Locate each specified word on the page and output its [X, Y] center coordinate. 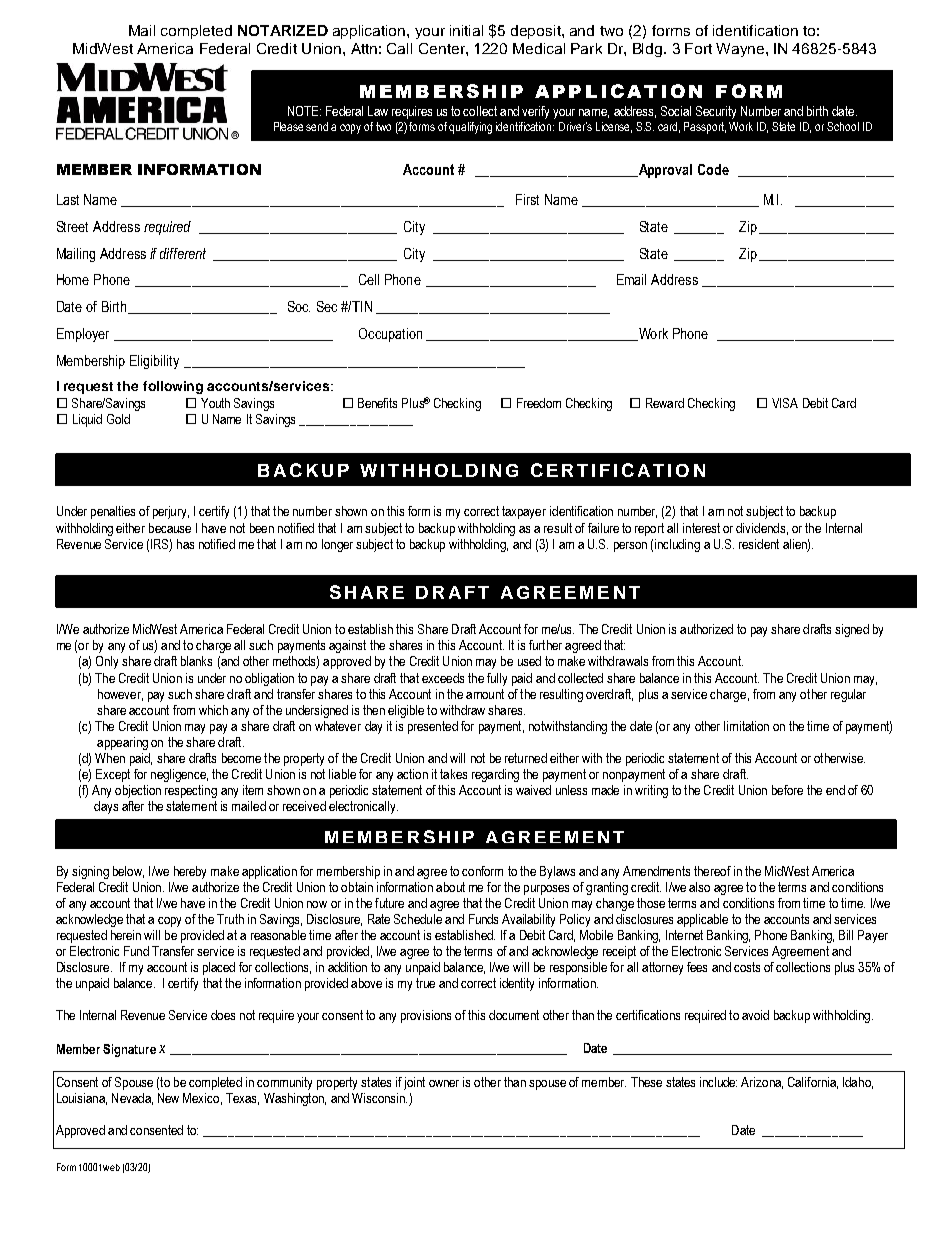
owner [444, 1083]
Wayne [741, 50]
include [718, 1082]
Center [443, 48]
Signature [129, 1050]
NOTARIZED [283, 30]
